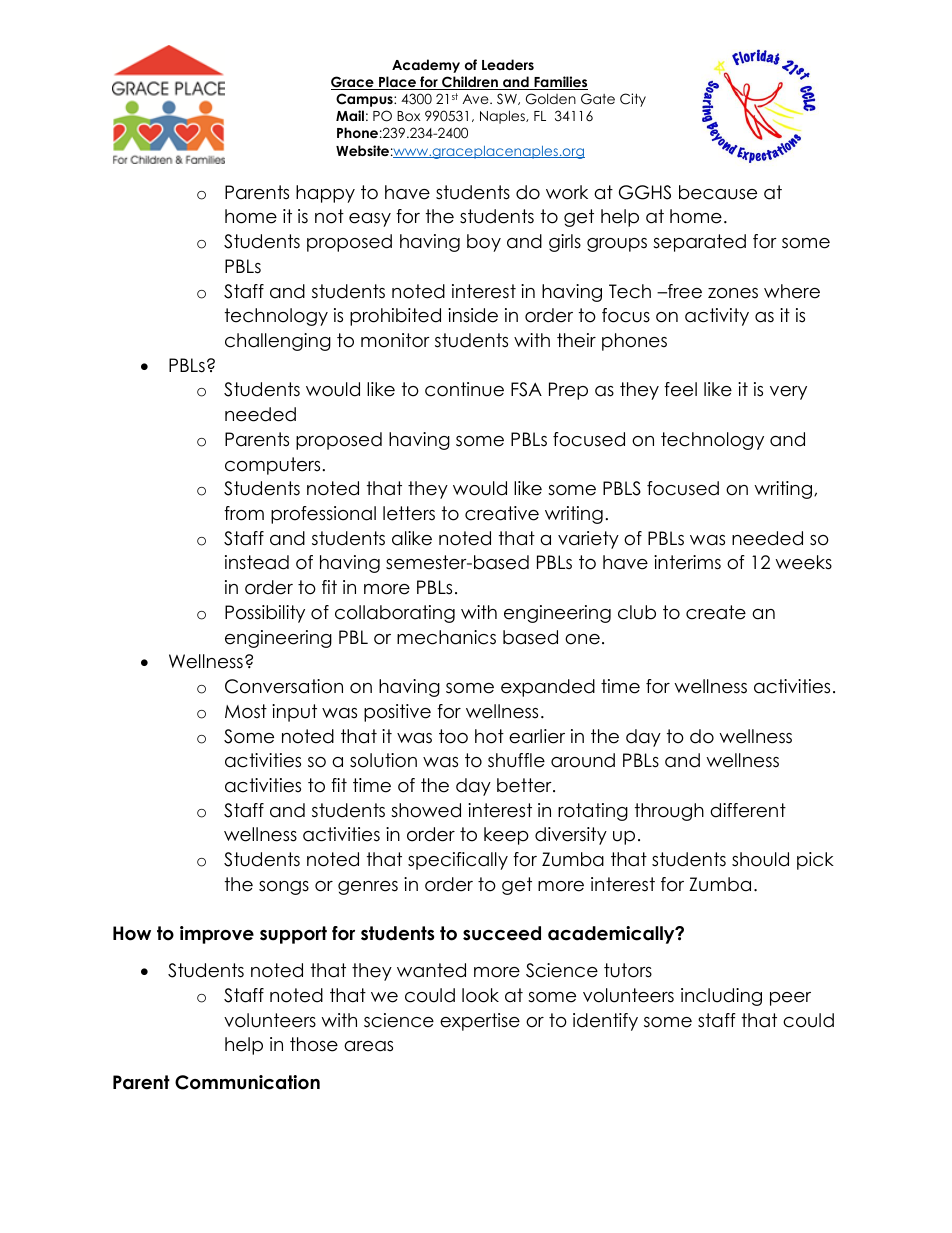 The height and width of the document is (1233, 952). I want to click on Campus, so click(365, 100).
